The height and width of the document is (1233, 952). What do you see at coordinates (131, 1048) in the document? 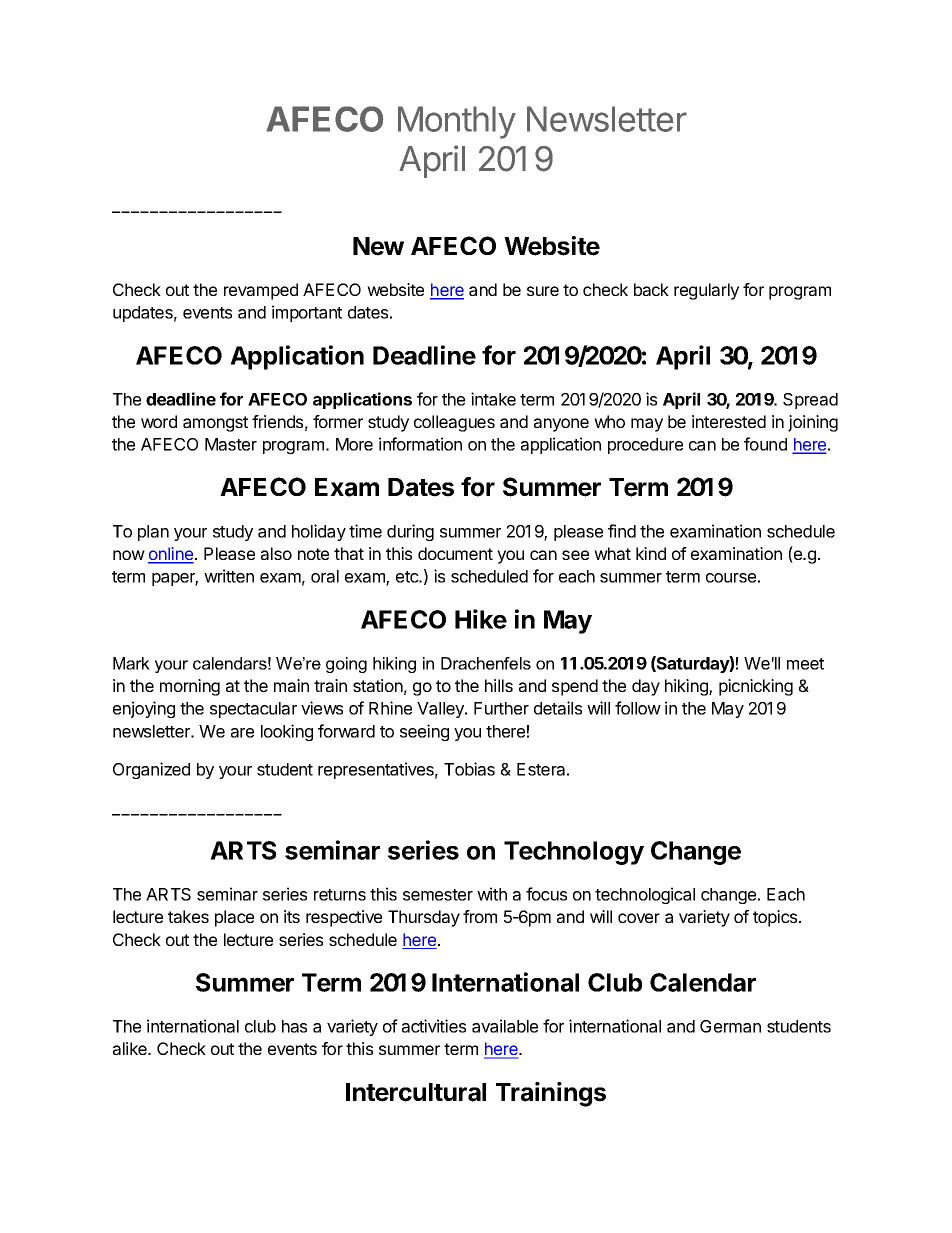
I see `alike` at bounding box center [131, 1048].
